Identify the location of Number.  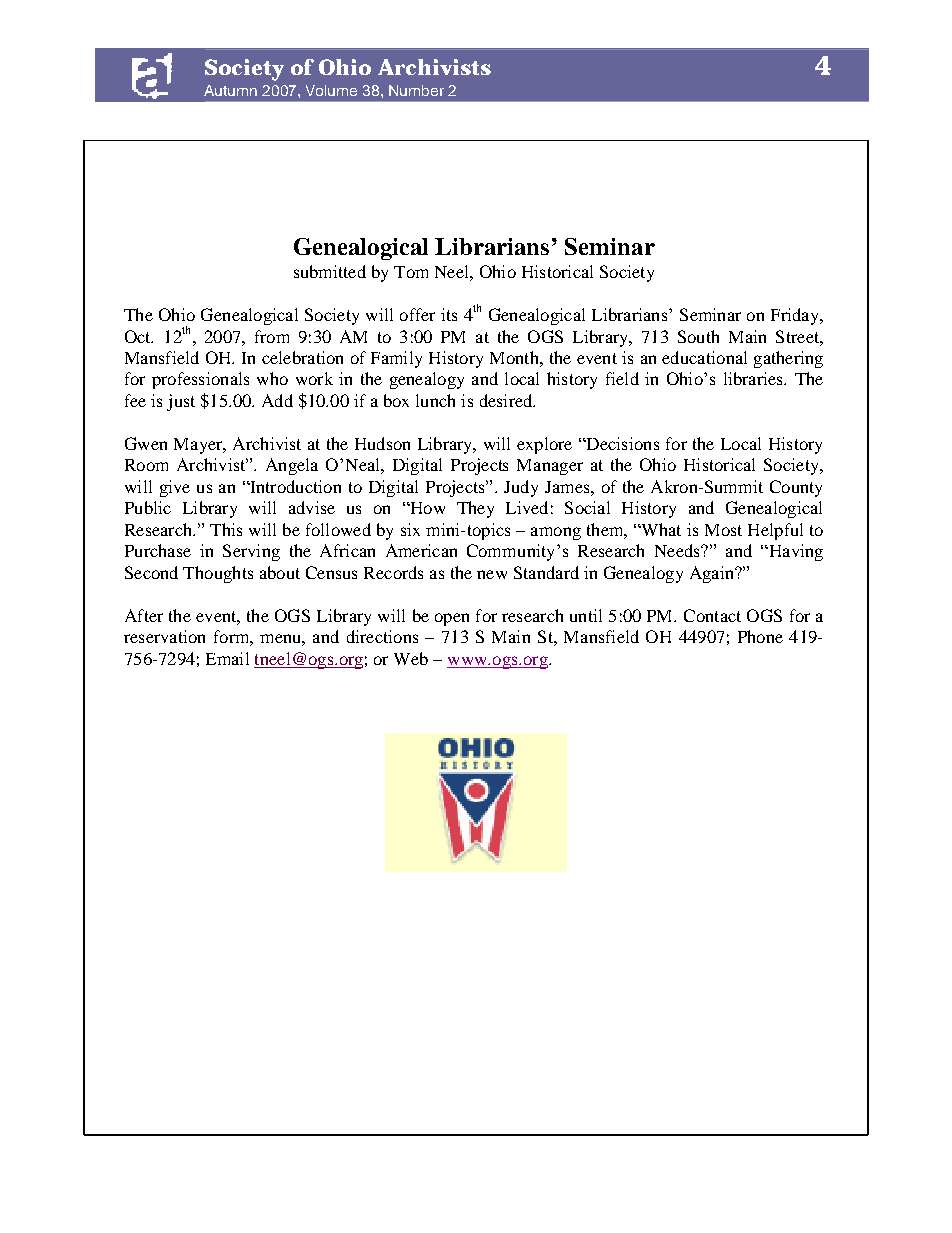
(416, 90).
